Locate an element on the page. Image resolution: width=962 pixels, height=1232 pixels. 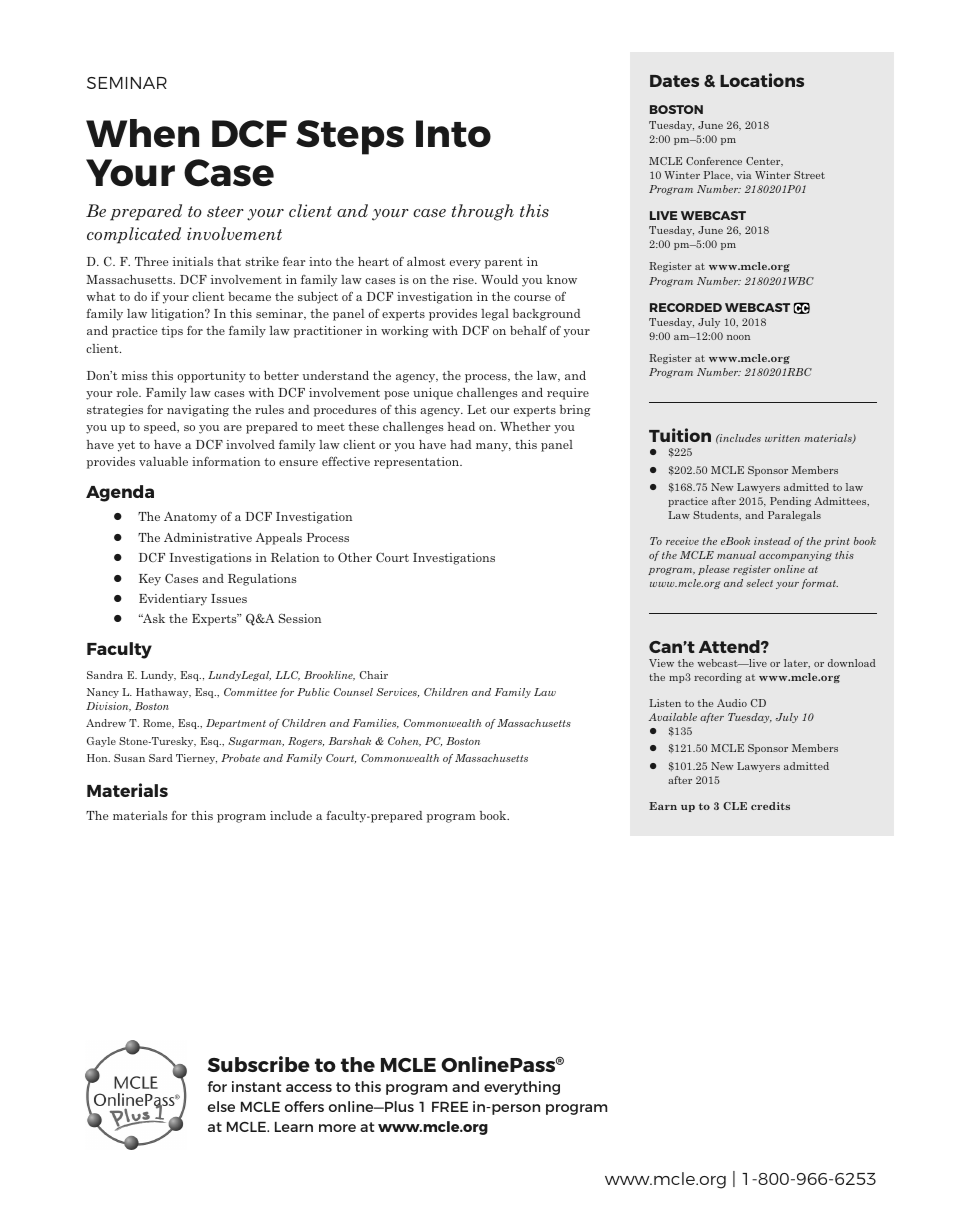
Locations is located at coordinates (762, 80).
